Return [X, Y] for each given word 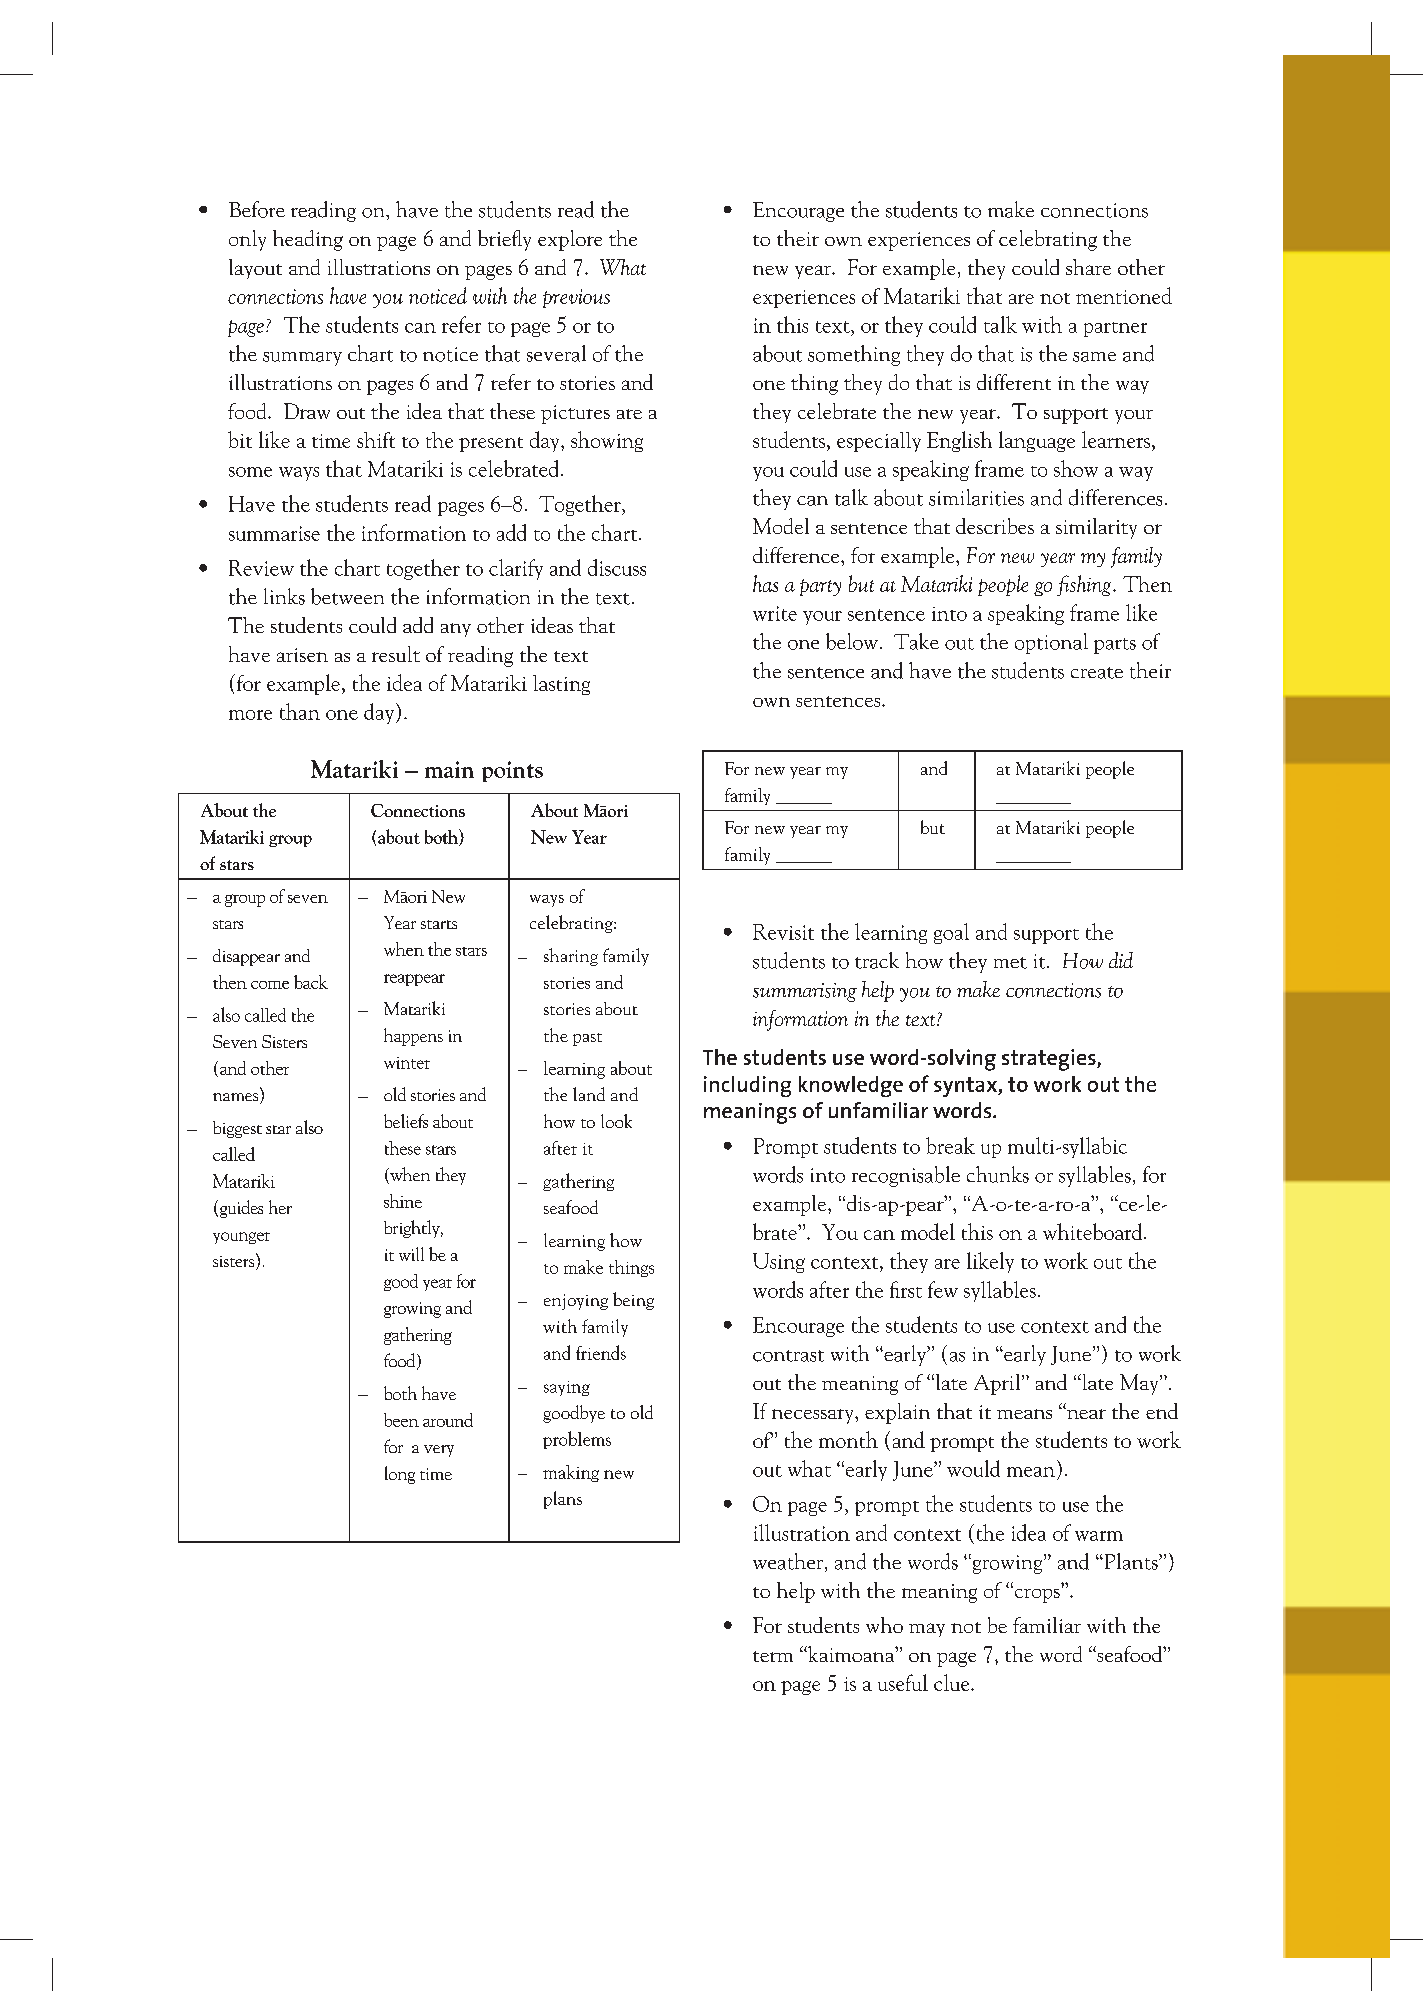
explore [570, 240]
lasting [561, 685]
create [1097, 673]
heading [308, 240]
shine [403, 1201]
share [1088, 267]
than [300, 711]
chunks [998, 1174]
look [616, 1121]
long [400, 1475]
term [773, 1656]
